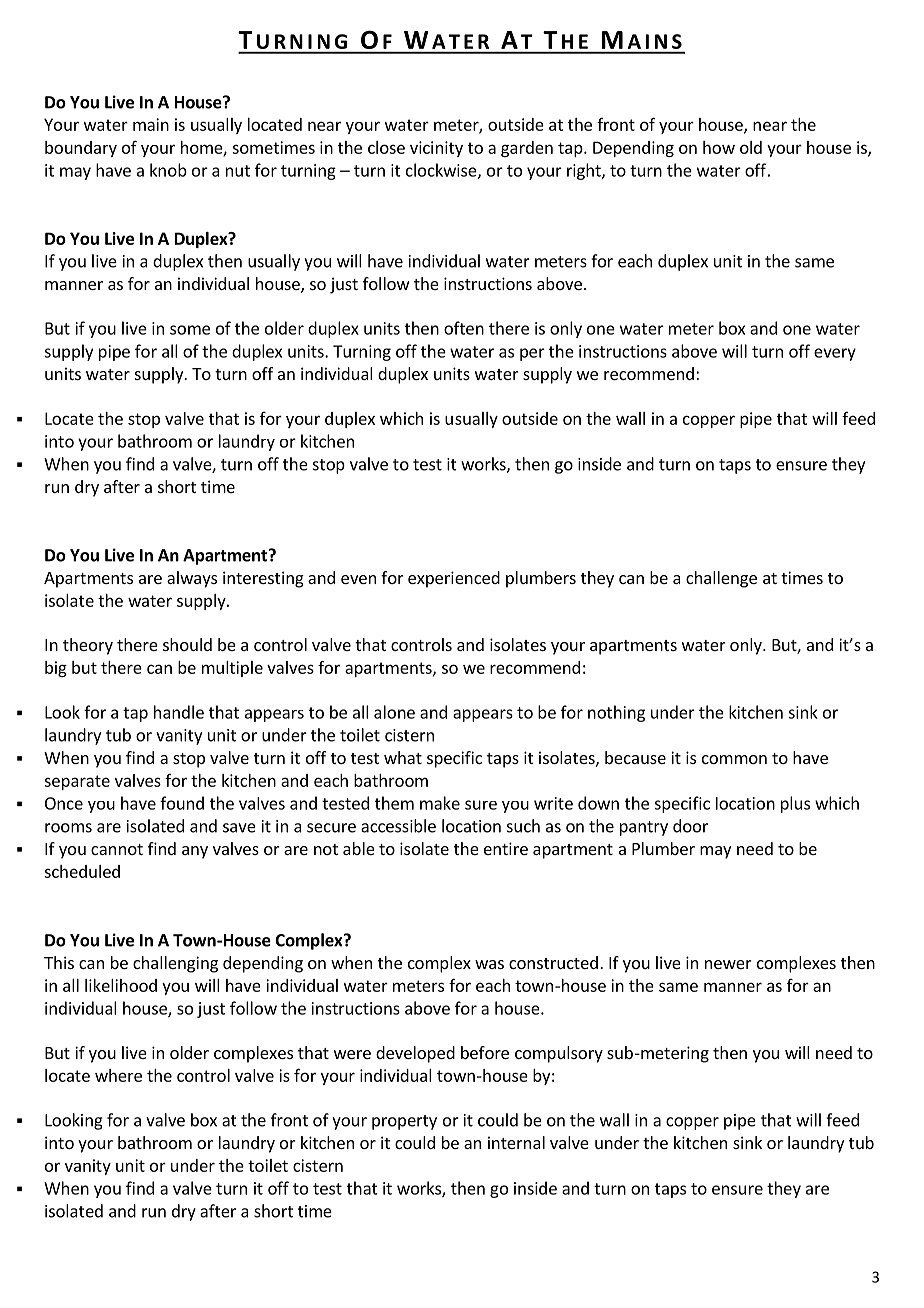  I want to click on experienced, so click(454, 579).
